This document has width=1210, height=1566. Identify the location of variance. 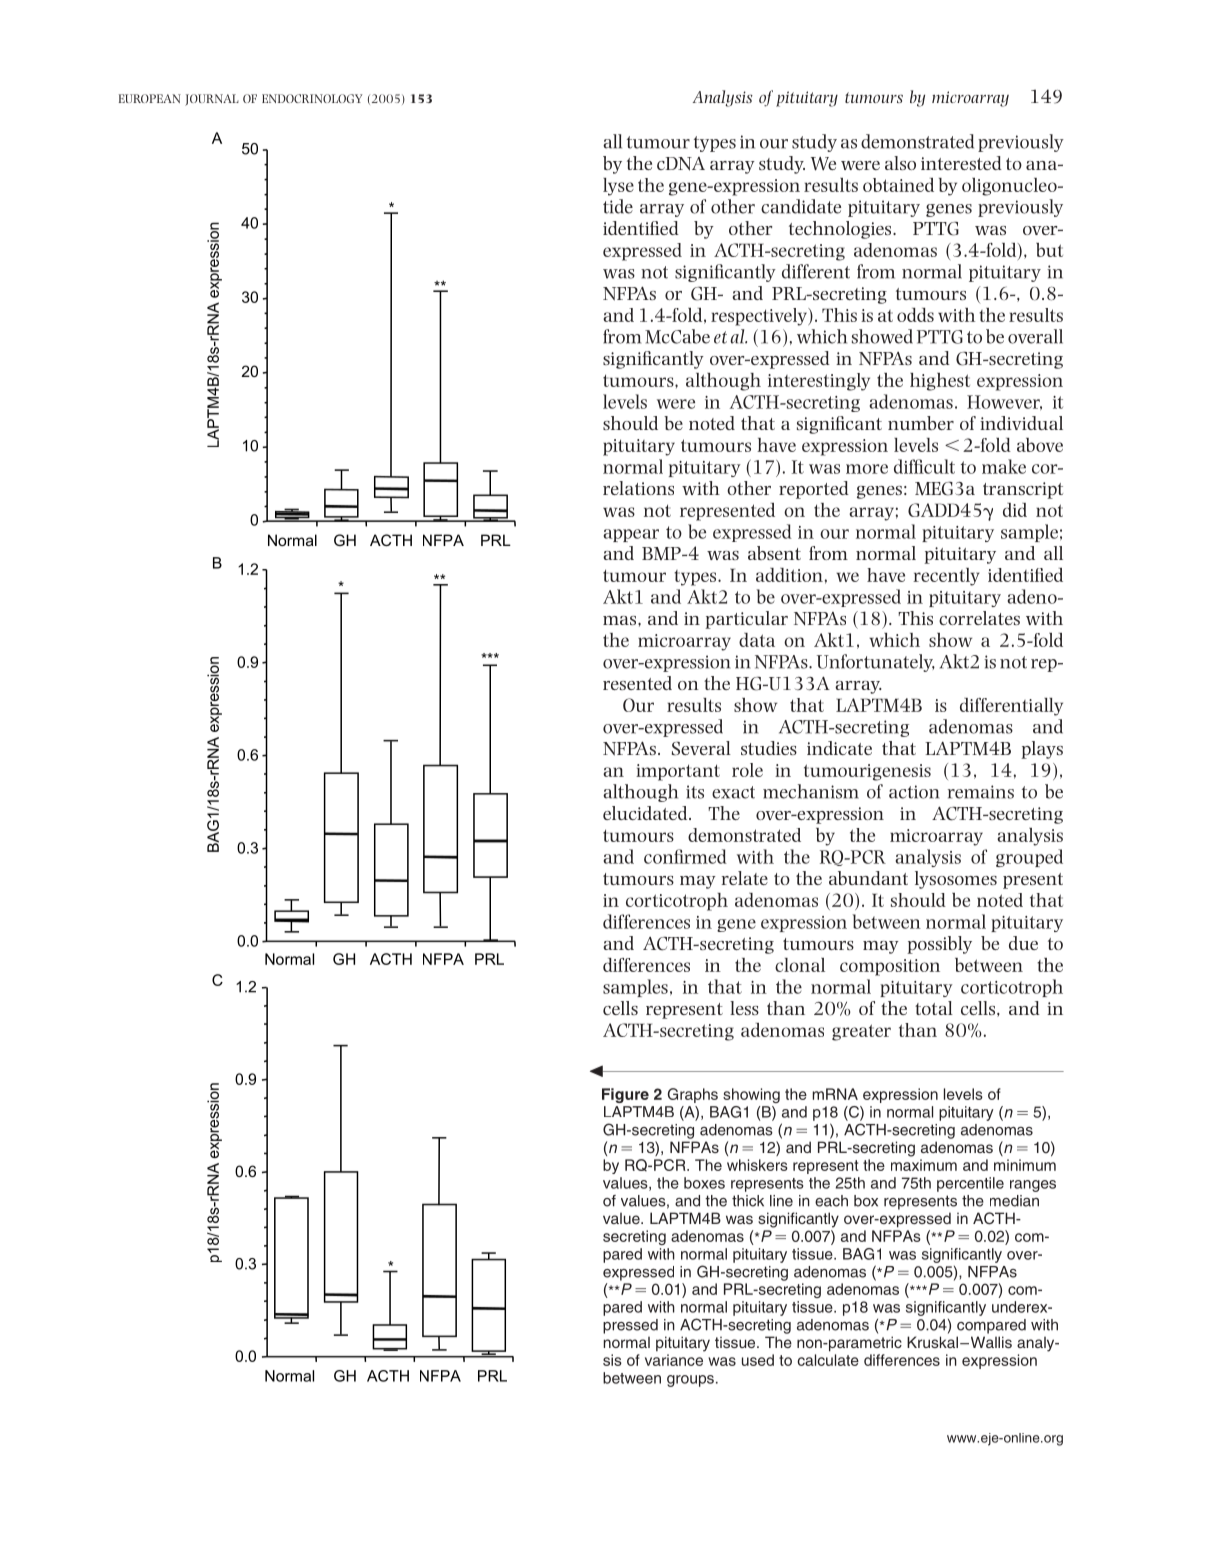
(674, 1360).
